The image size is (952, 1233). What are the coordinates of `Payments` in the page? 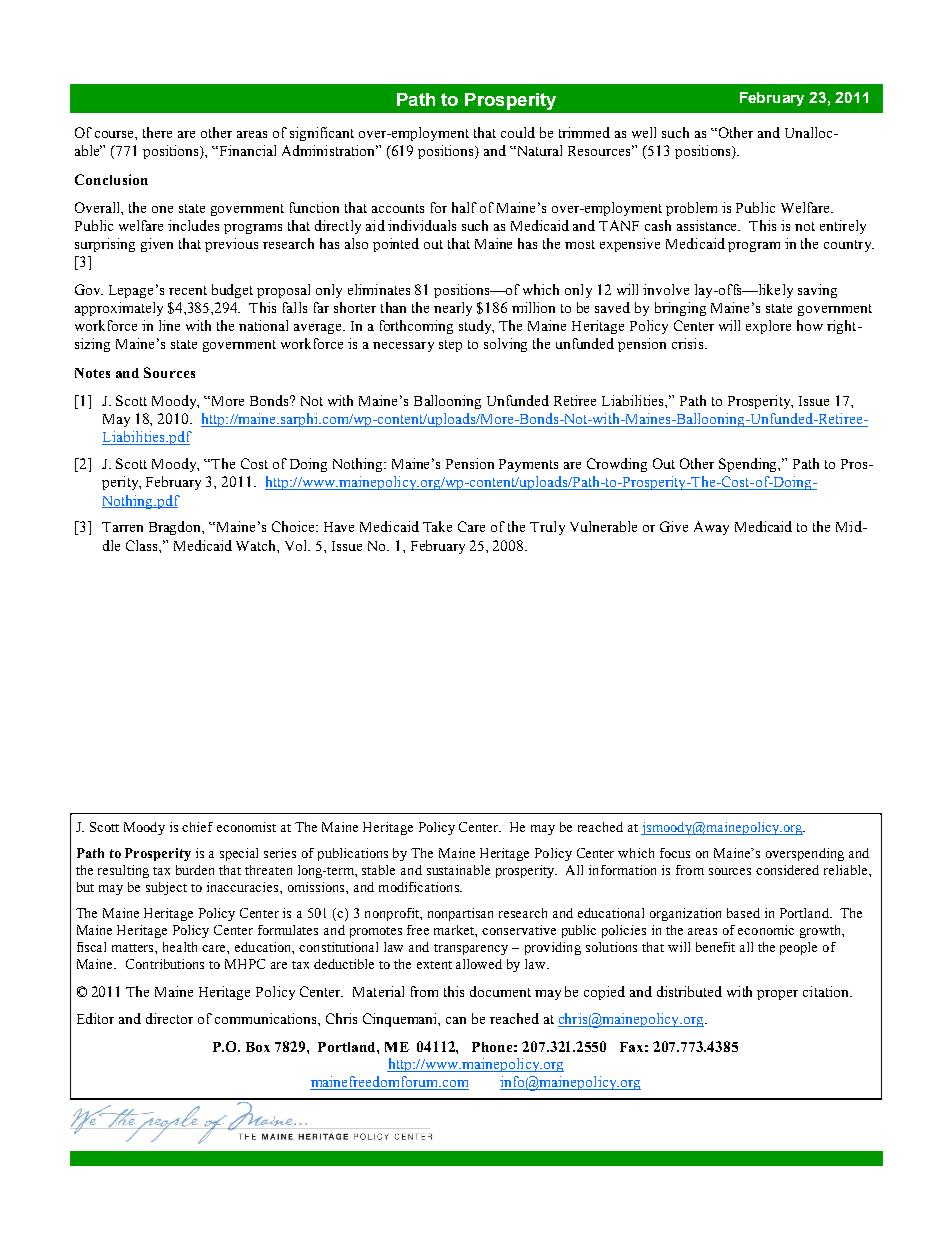 It's located at (528, 465).
